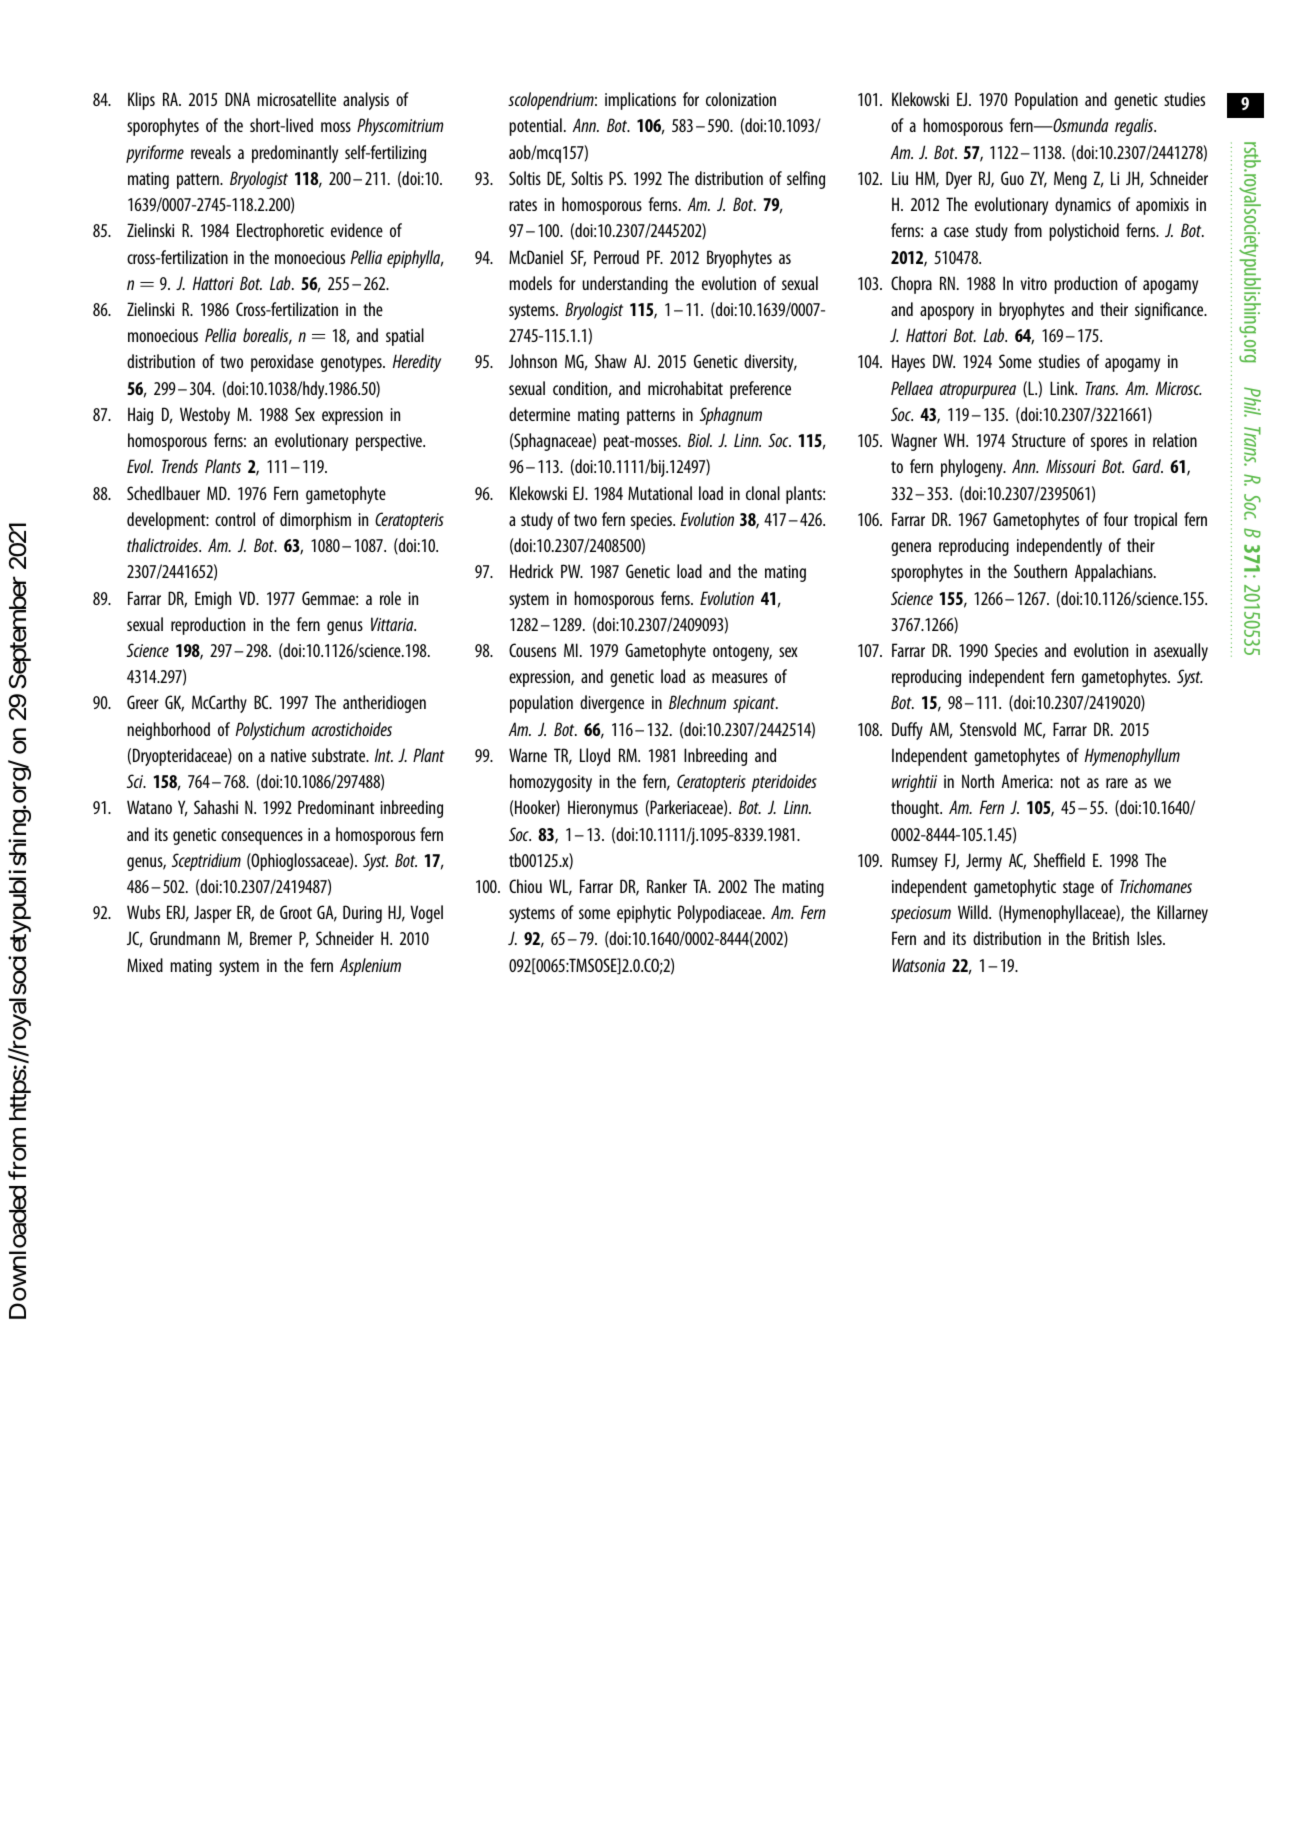  I want to click on rare, so click(1117, 783).
